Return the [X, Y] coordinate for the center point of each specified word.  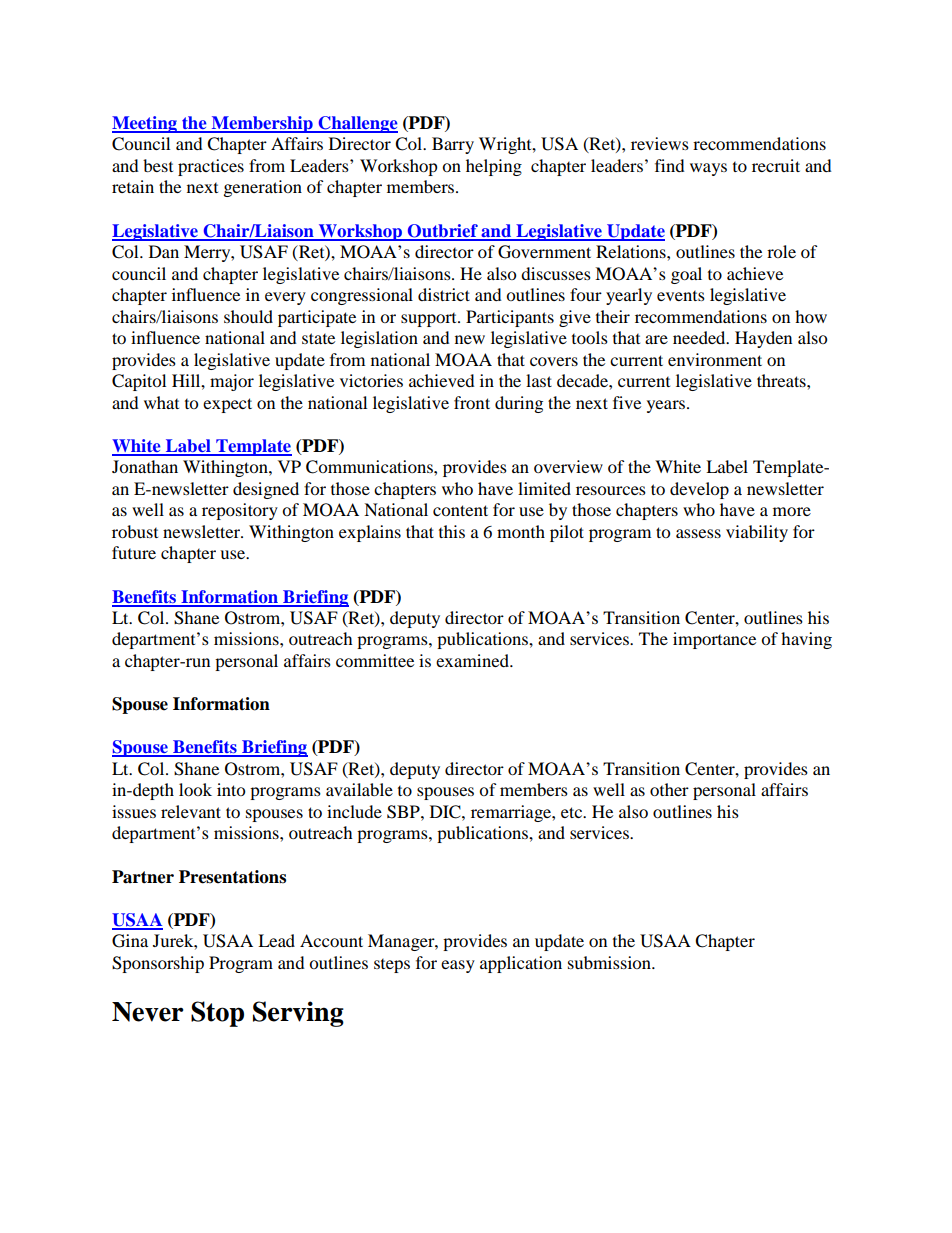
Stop [217, 1014]
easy [458, 966]
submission [610, 962]
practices [211, 167]
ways [708, 169]
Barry [453, 145]
